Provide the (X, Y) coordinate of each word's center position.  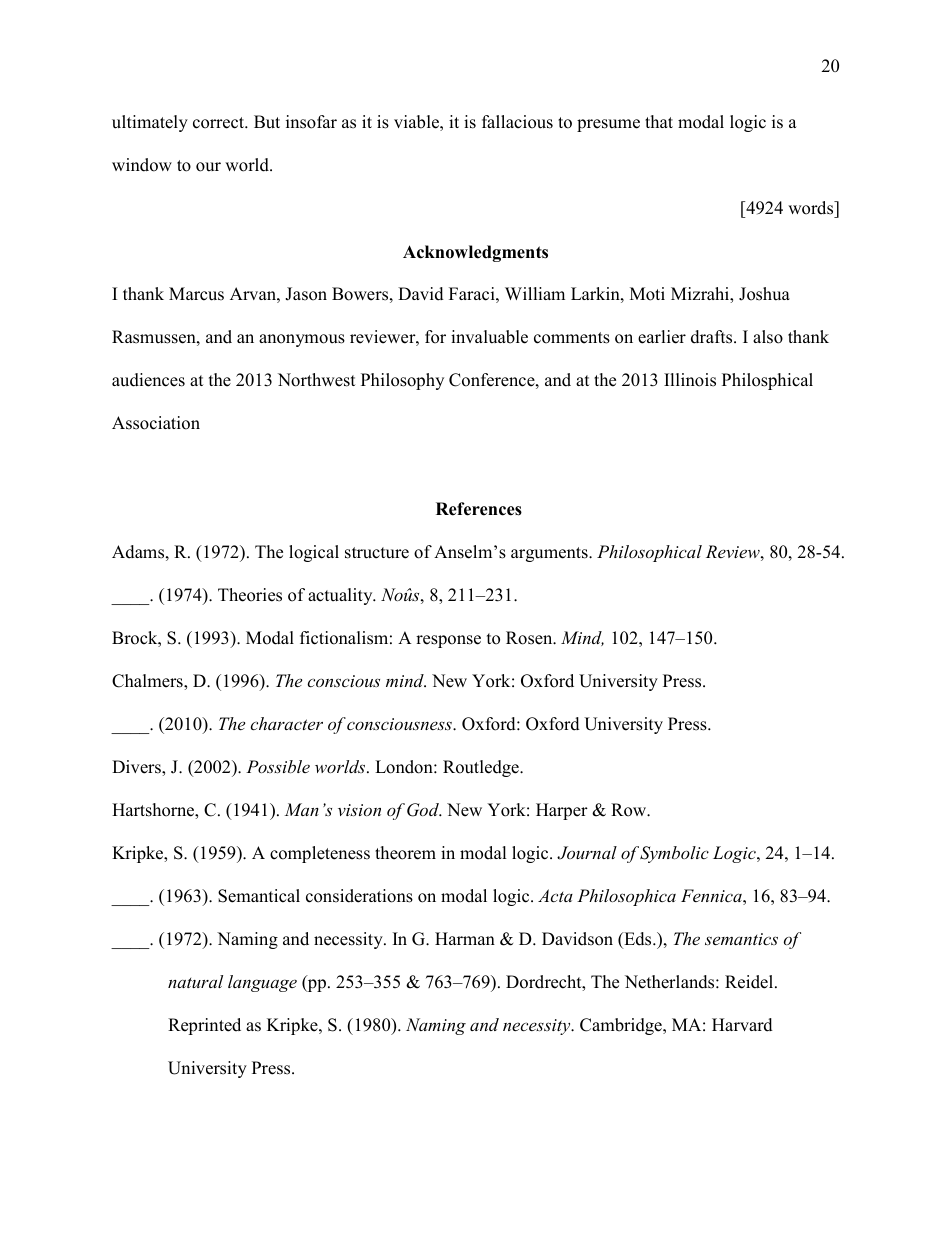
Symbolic (674, 854)
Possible (278, 766)
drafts (713, 337)
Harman (465, 938)
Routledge (482, 768)
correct (219, 123)
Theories (250, 595)
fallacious (517, 122)
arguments (550, 554)
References (479, 509)
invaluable (489, 337)
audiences (148, 380)
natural (195, 981)
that (659, 121)
